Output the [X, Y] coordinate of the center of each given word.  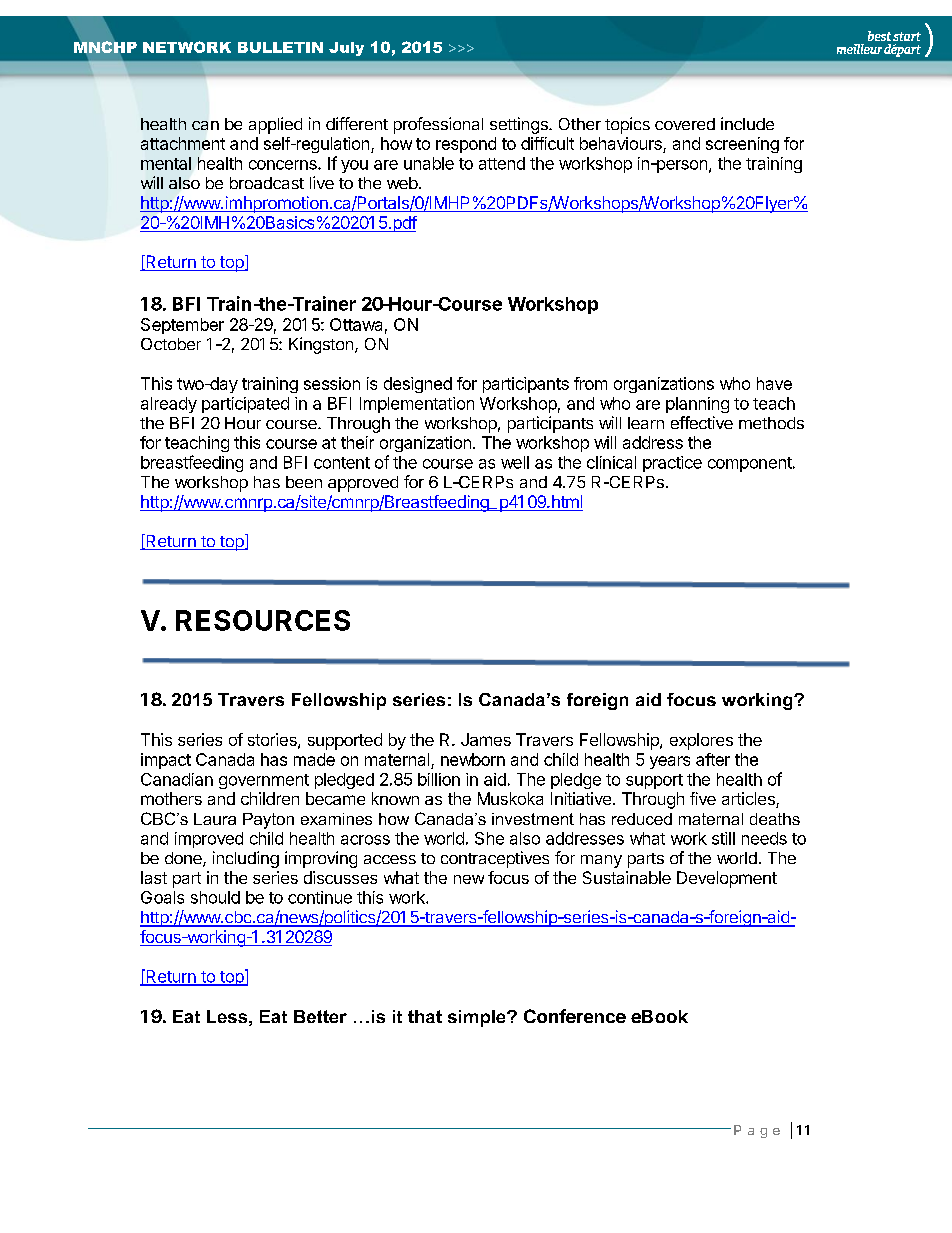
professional [438, 125]
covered [685, 124]
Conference [575, 1016]
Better [320, 1016]
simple [478, 1018]
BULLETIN [280, 47]
